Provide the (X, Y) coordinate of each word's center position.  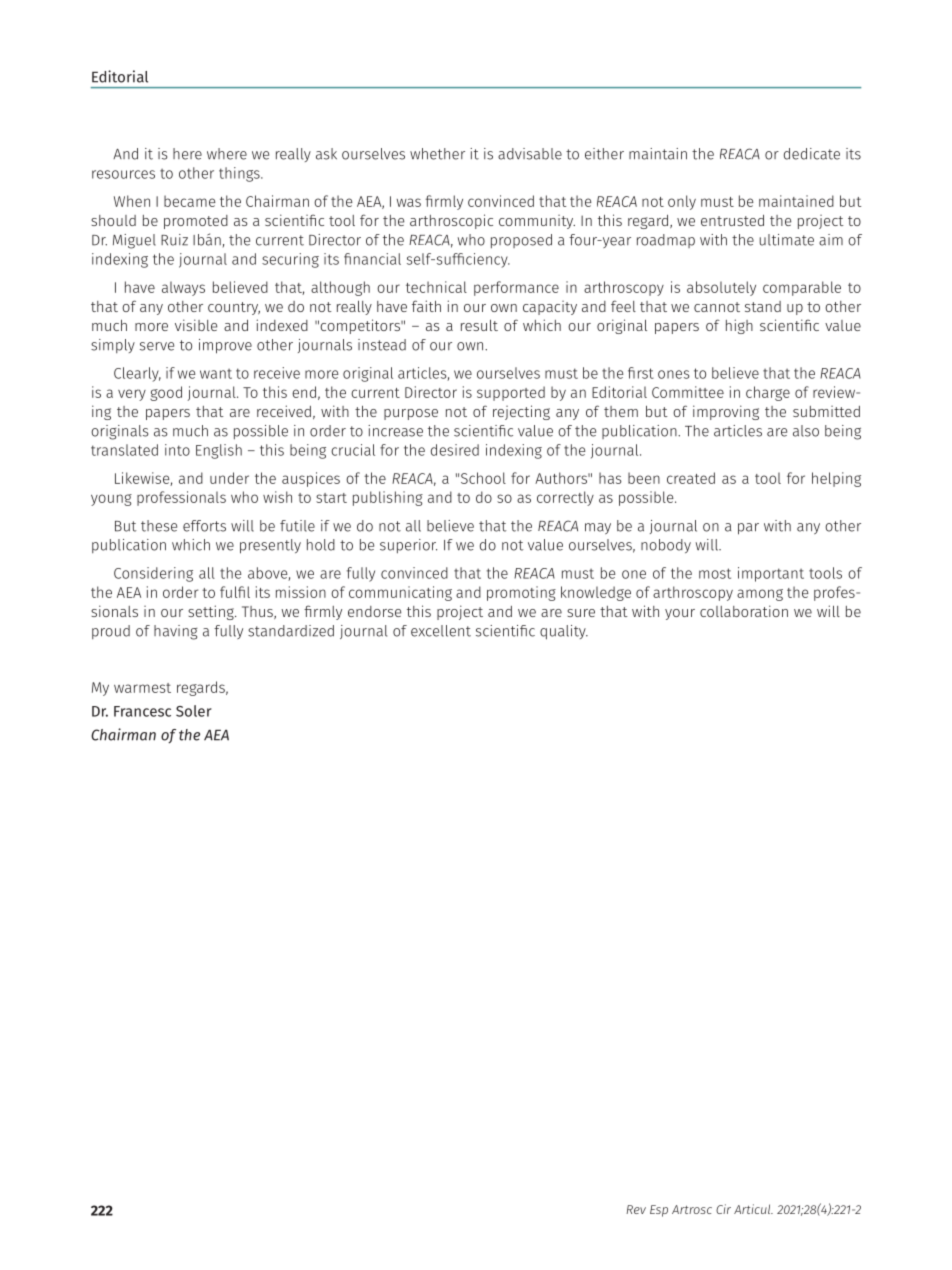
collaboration (744, 611)
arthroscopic (451, 221)
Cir (723, 1209)
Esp (659, 1211)
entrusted (732, 220)
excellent (441, 631)
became (190, 201)
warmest (142, 688)
